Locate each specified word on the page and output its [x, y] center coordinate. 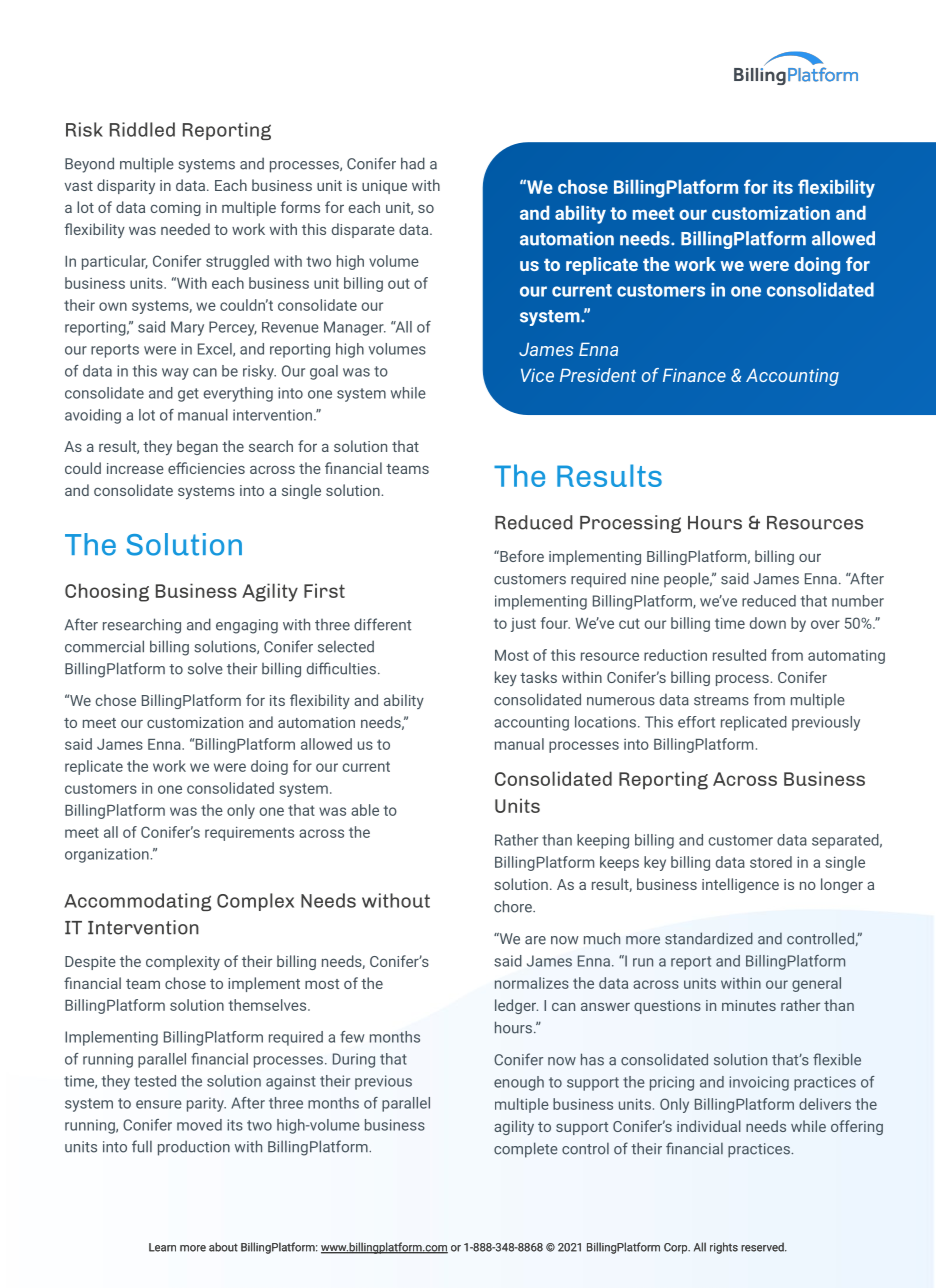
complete [526, 1150]
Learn [162, 1247]
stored [771, 862]
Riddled [142, 129]
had [413, 163]
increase [135, 468]
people [687, 580]
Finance [694, 375]
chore [514, 906]
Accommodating [137, 902]
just [523, 625]
